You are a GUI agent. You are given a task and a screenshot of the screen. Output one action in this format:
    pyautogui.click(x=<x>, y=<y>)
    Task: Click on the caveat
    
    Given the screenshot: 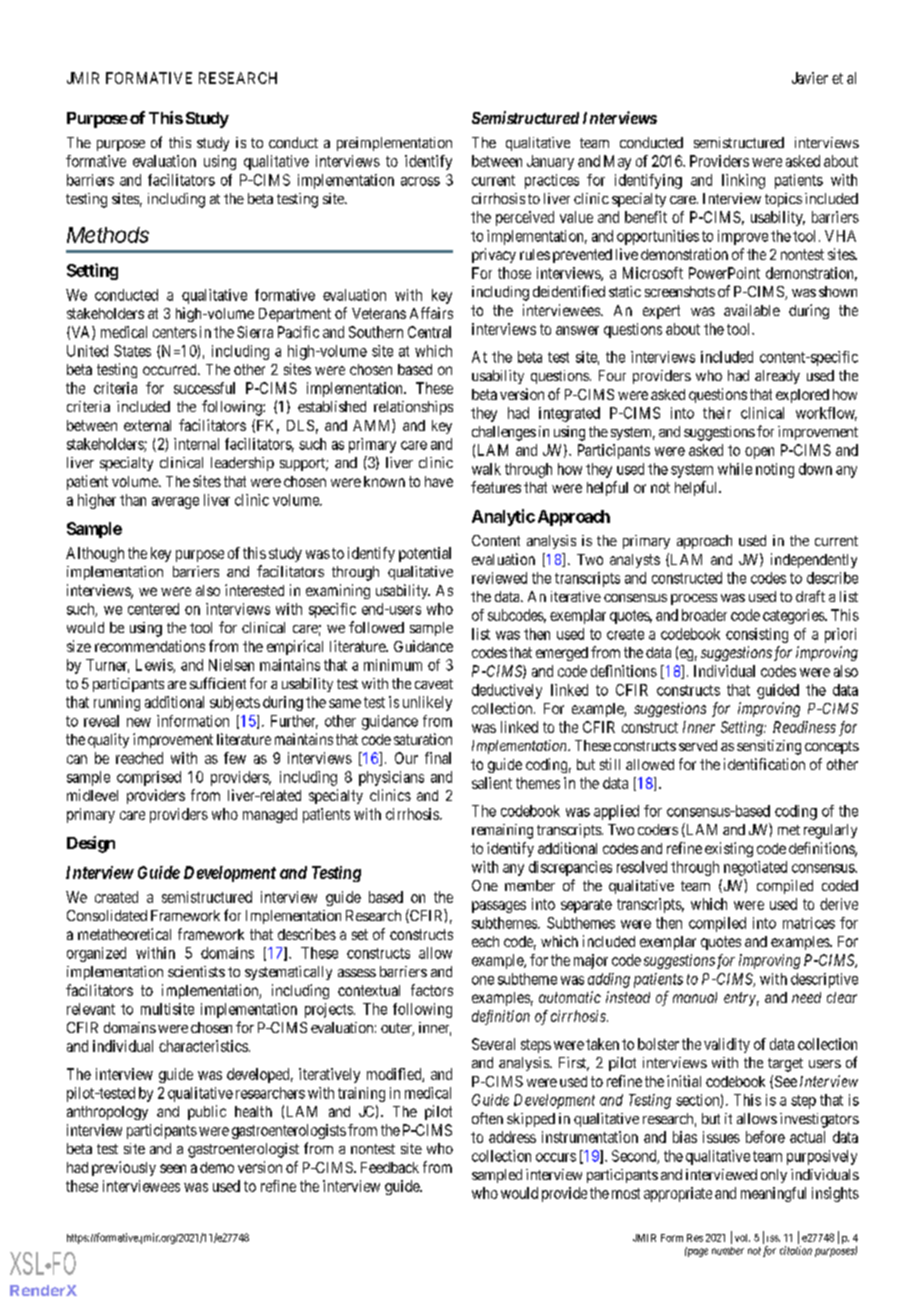 What is the action you would take?
    pyautogui.click(x=434, y=684)
